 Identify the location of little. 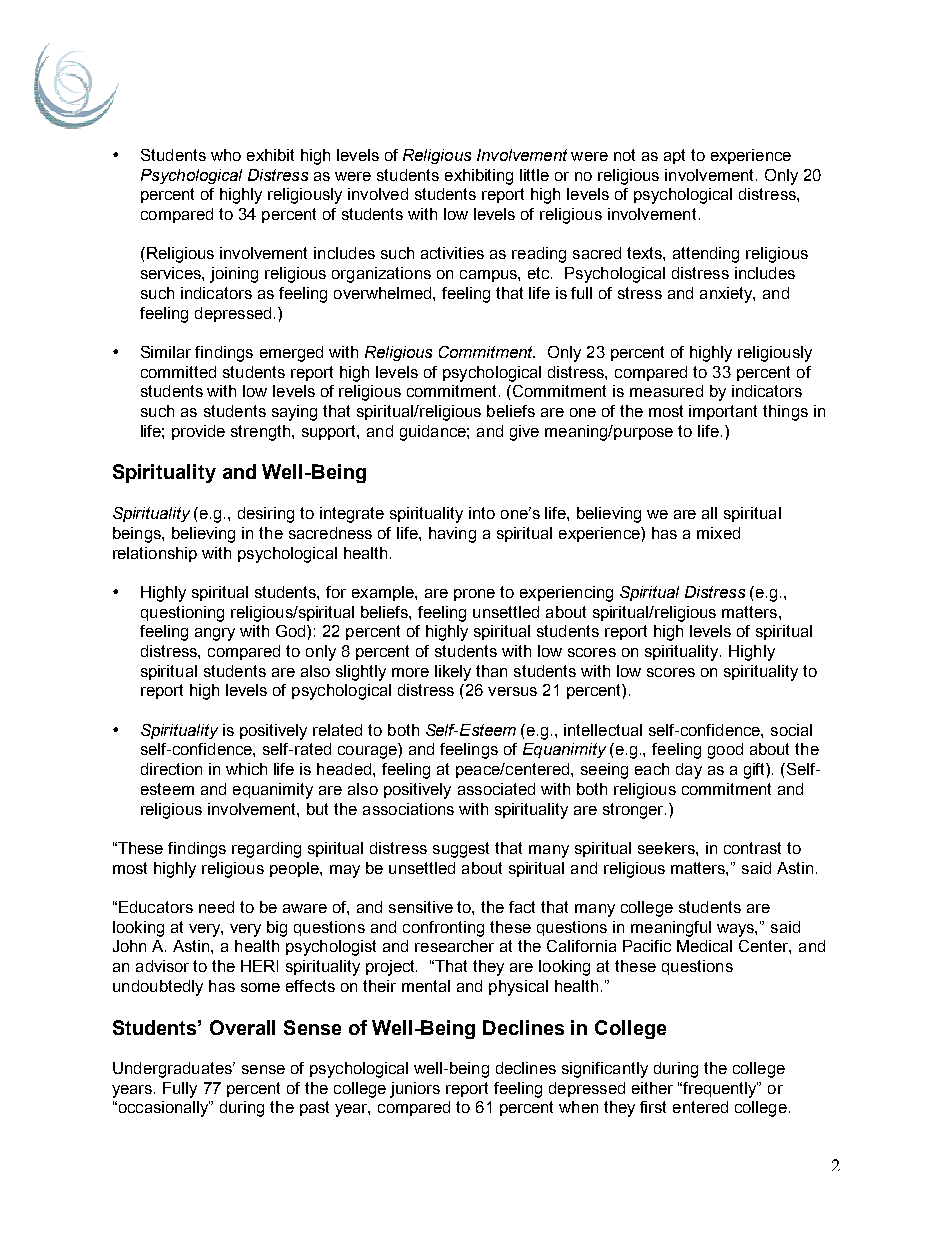
(534, 175).
